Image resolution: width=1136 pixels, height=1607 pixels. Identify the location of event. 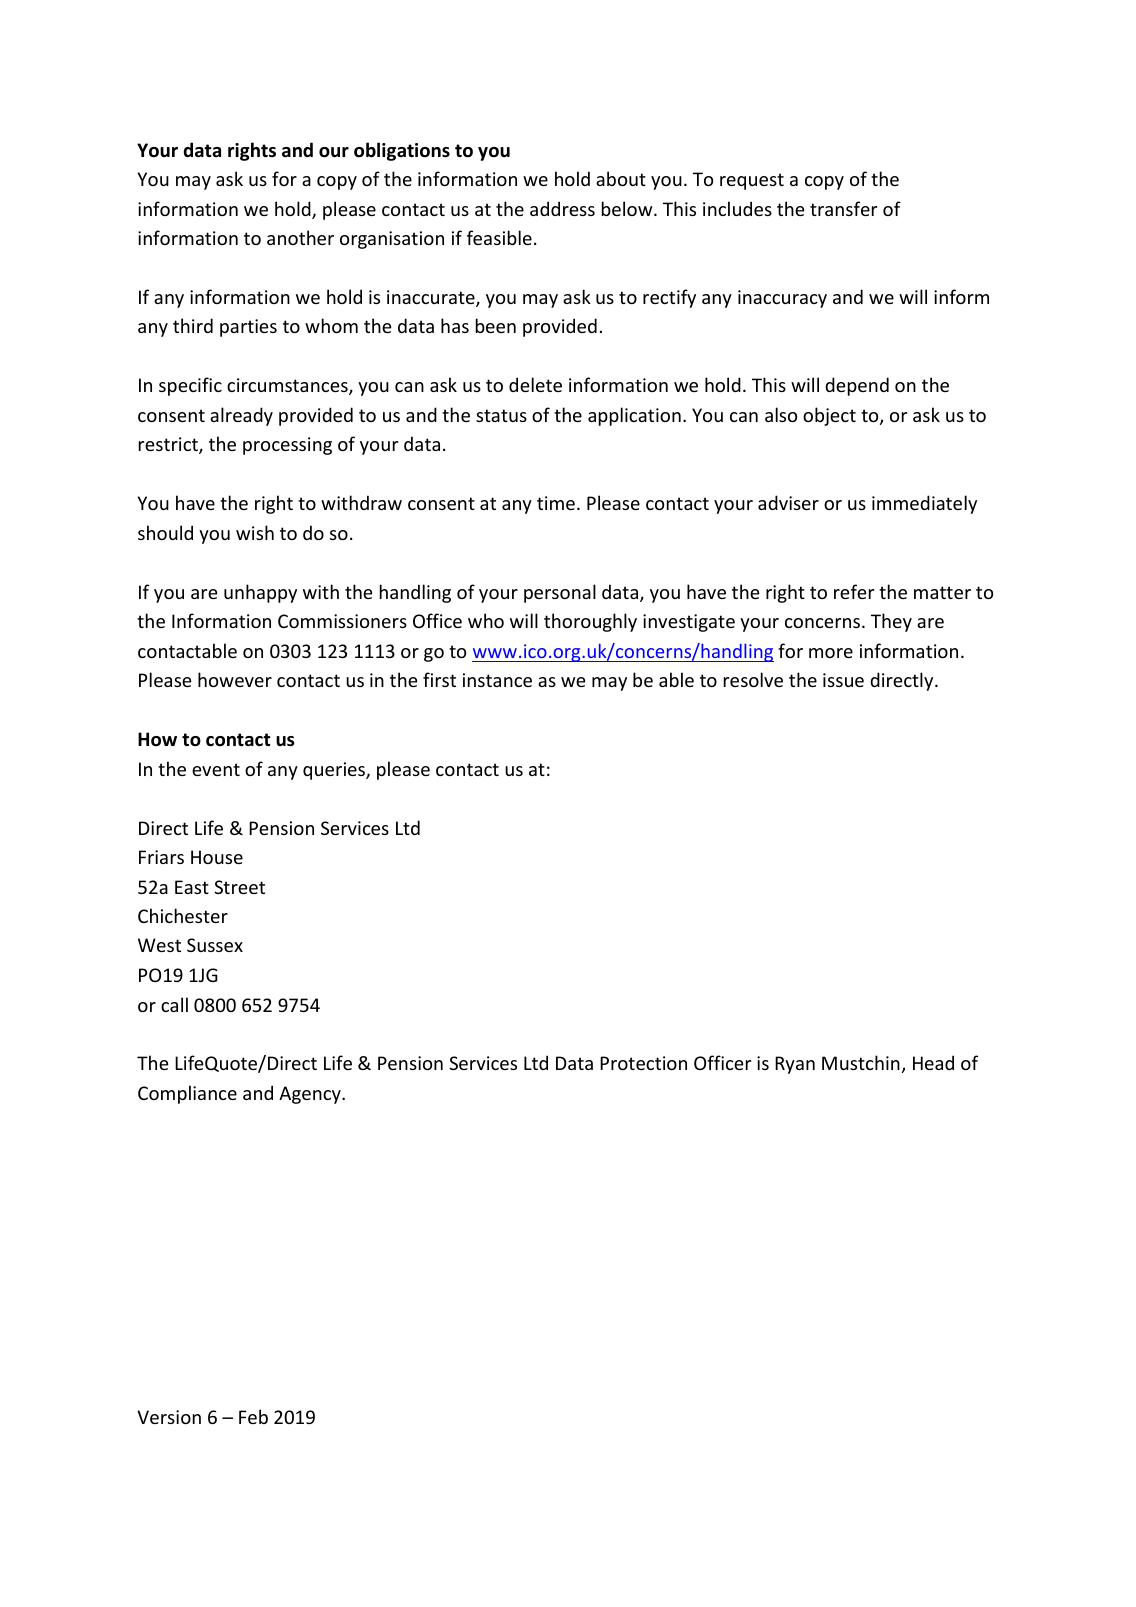
(216, 769).
